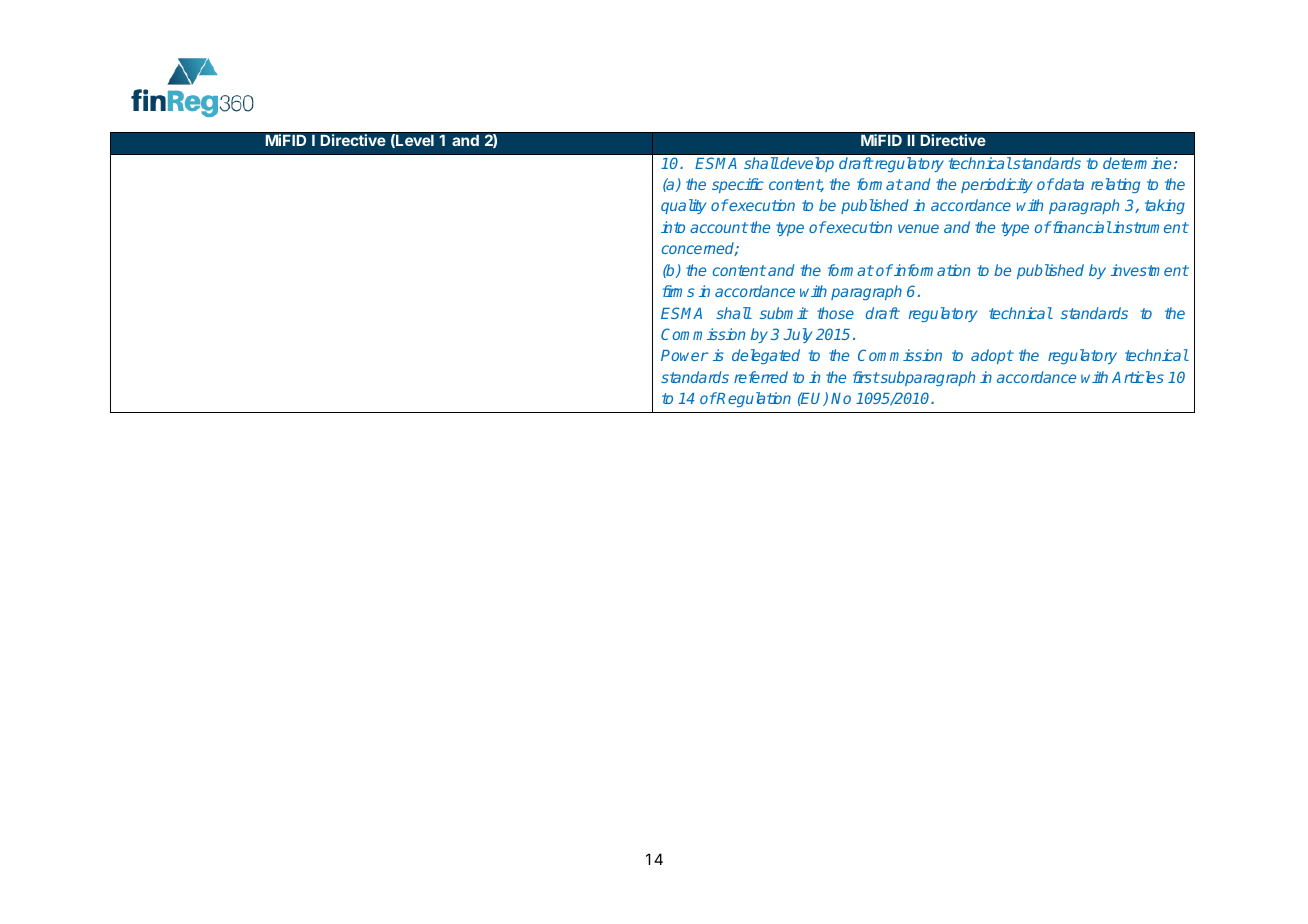 This screenshot has height=924, width=1308. What do you see at coordinates (678, 291) in the screenshot?
I see `firms` at bounding box center [678, 291].
